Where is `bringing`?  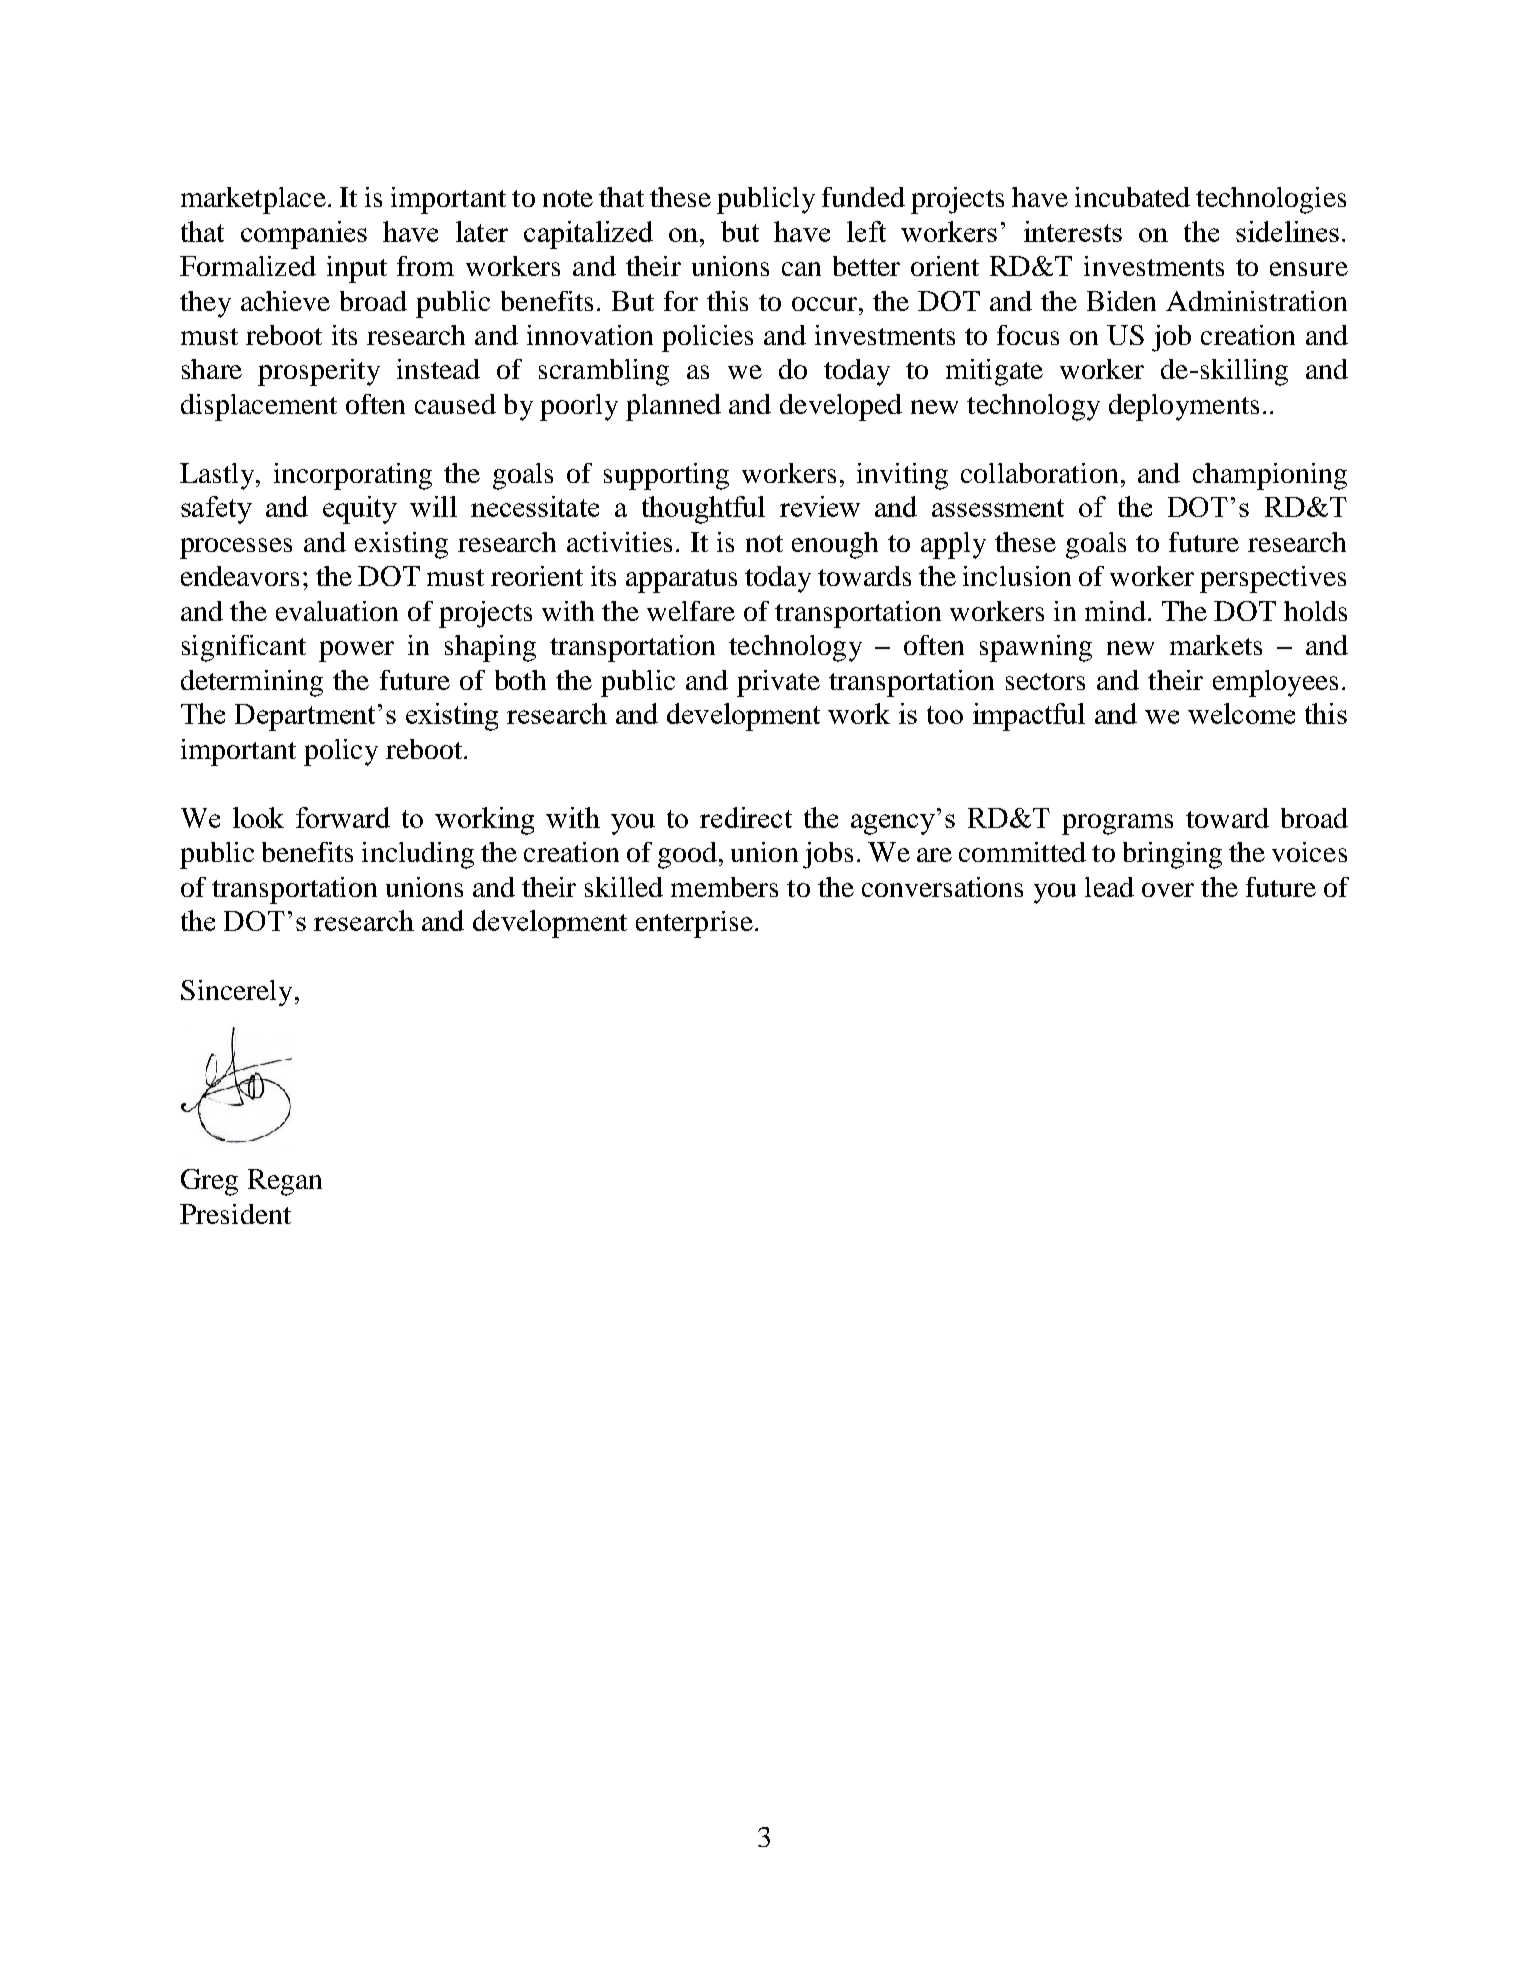 bringing is located at coordinates (1172, 855).
